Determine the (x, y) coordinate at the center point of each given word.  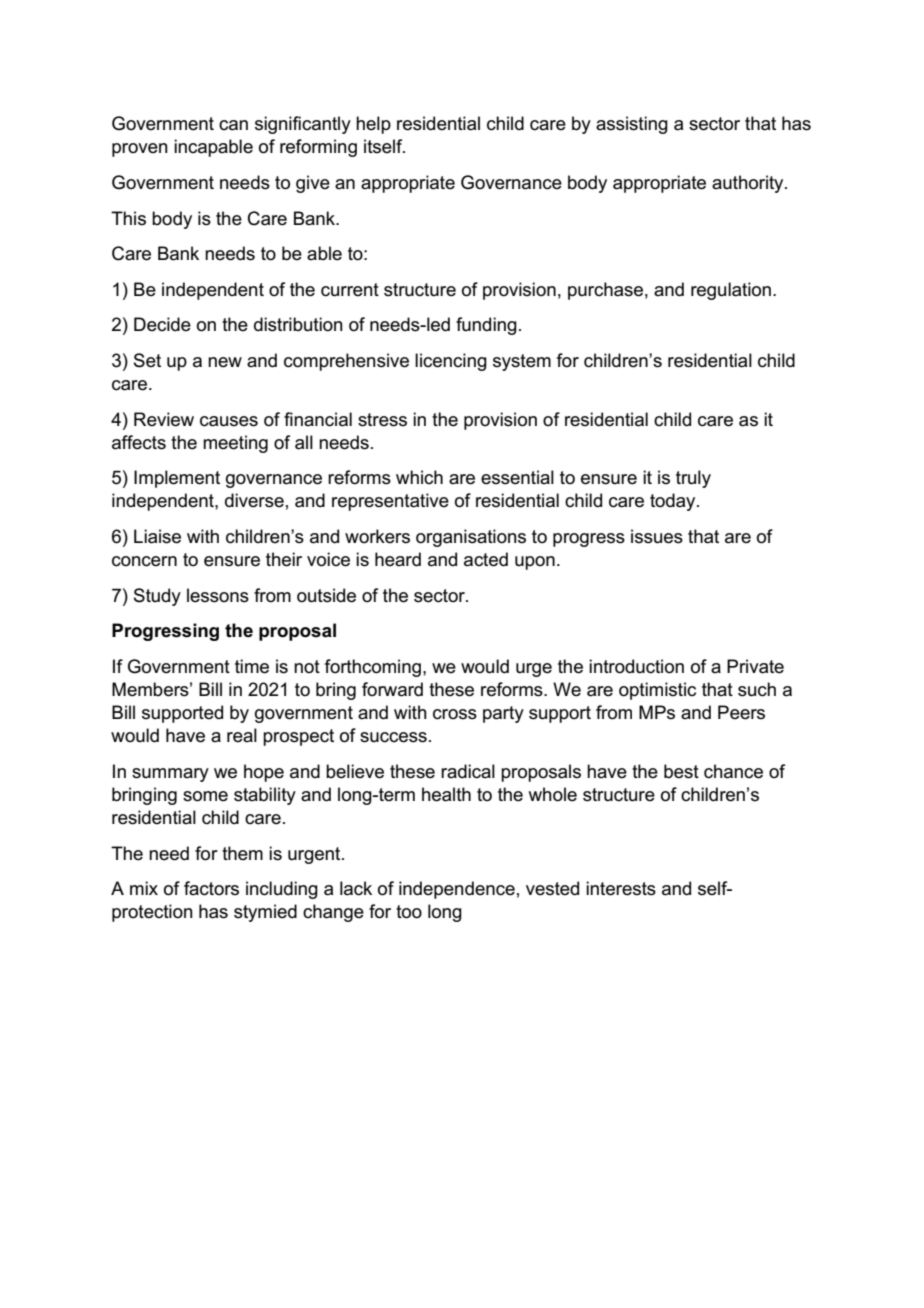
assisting (632, 125)
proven (140, 150)
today (674, 502)
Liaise (157, 536)
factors (211, 888)
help (373, 125)
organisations (471, 538)
